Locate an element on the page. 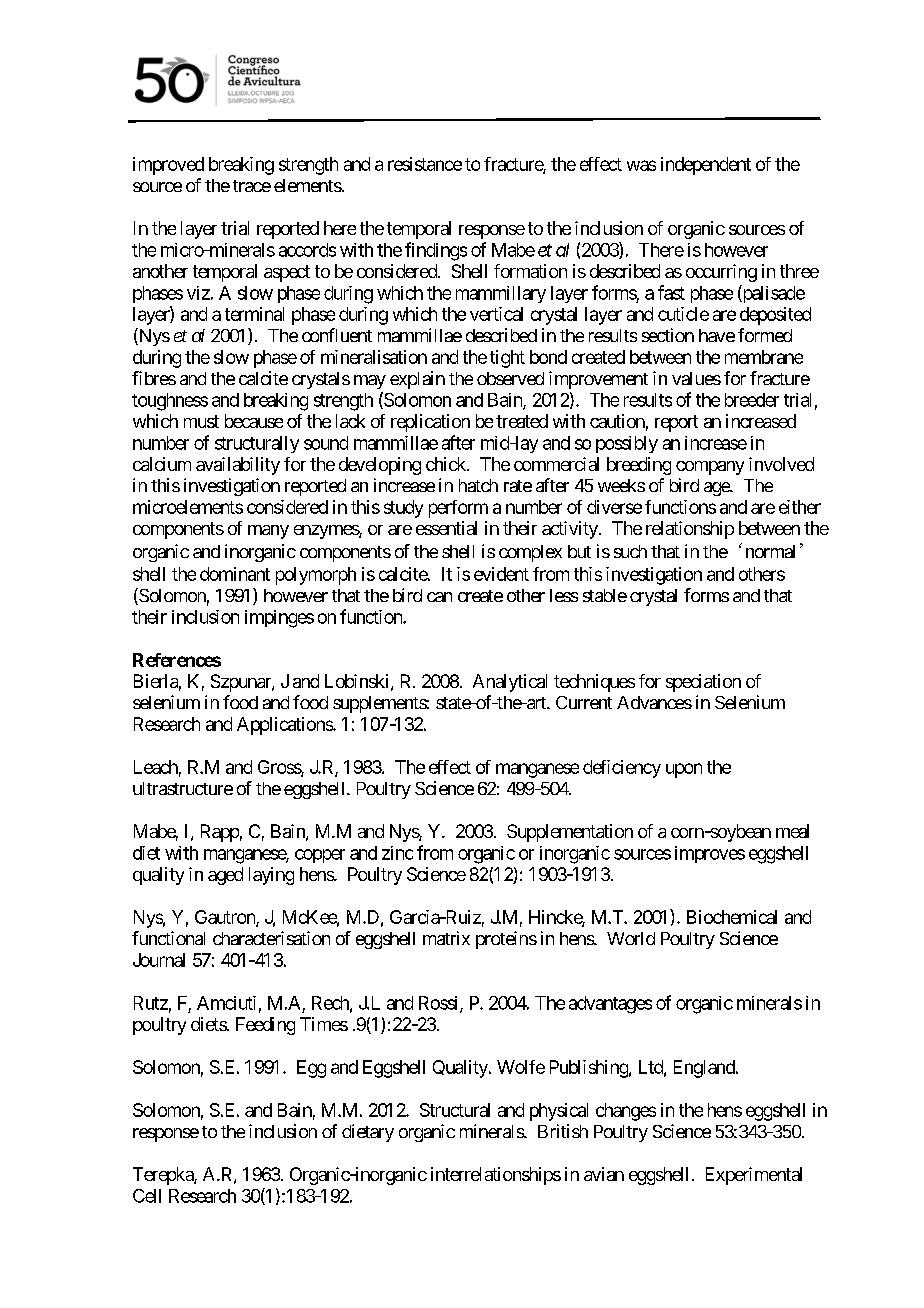 Image resolution: width=924 pixels, height=1308 pixels. zinc is located at coordinates (397, 853).
